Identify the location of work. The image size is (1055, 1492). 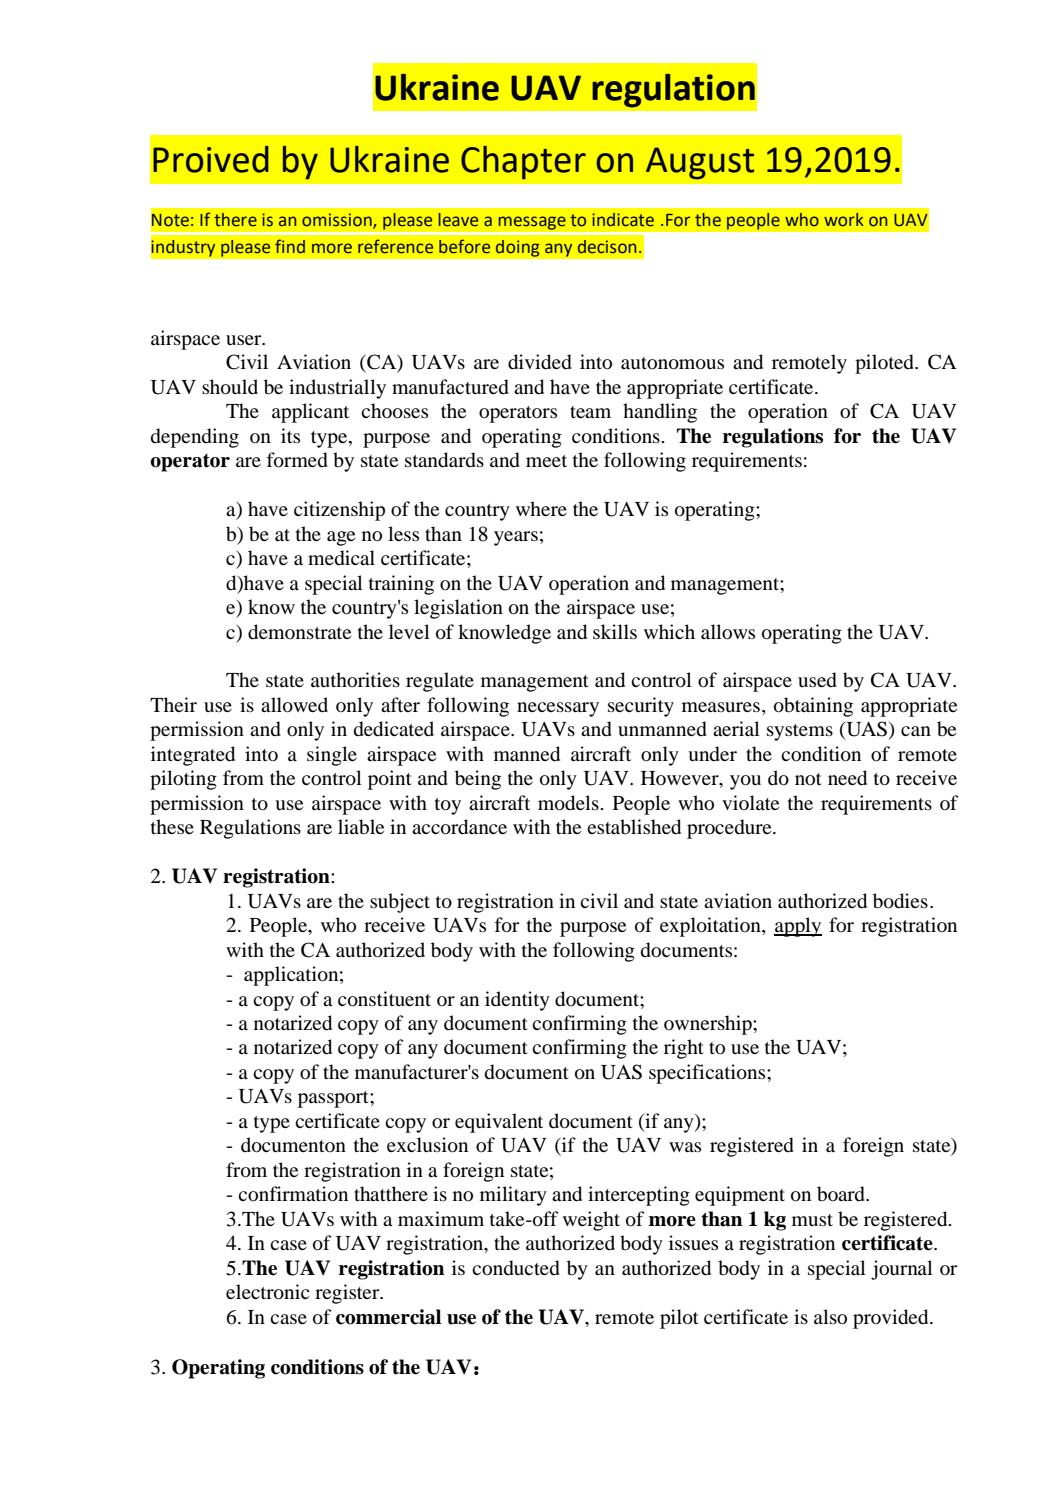
(844, 220).
